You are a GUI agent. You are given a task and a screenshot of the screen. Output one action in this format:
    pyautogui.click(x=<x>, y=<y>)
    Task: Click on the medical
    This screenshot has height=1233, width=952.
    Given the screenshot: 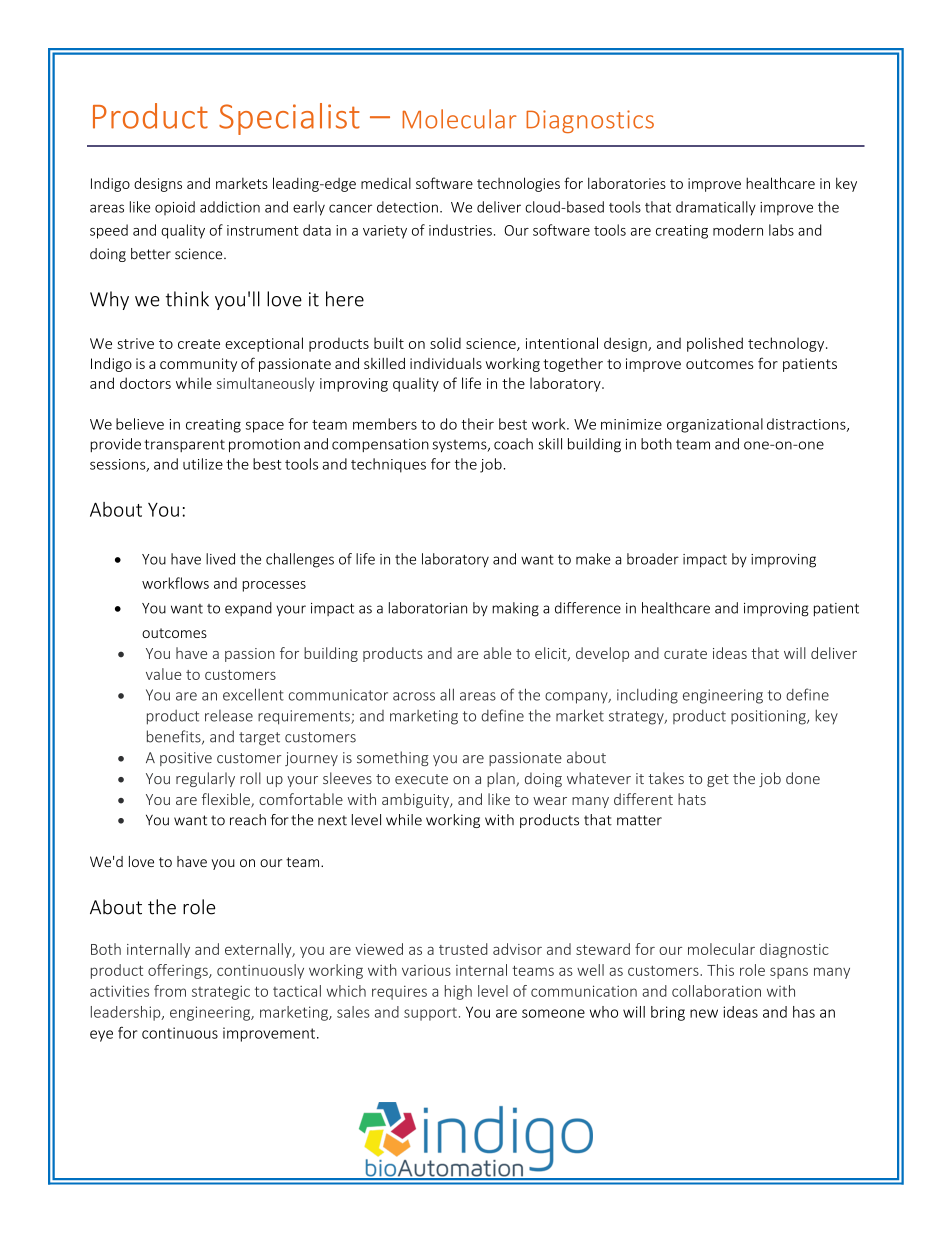 What is the action you would take?
    pyautogui.click(x=386, y=183)
